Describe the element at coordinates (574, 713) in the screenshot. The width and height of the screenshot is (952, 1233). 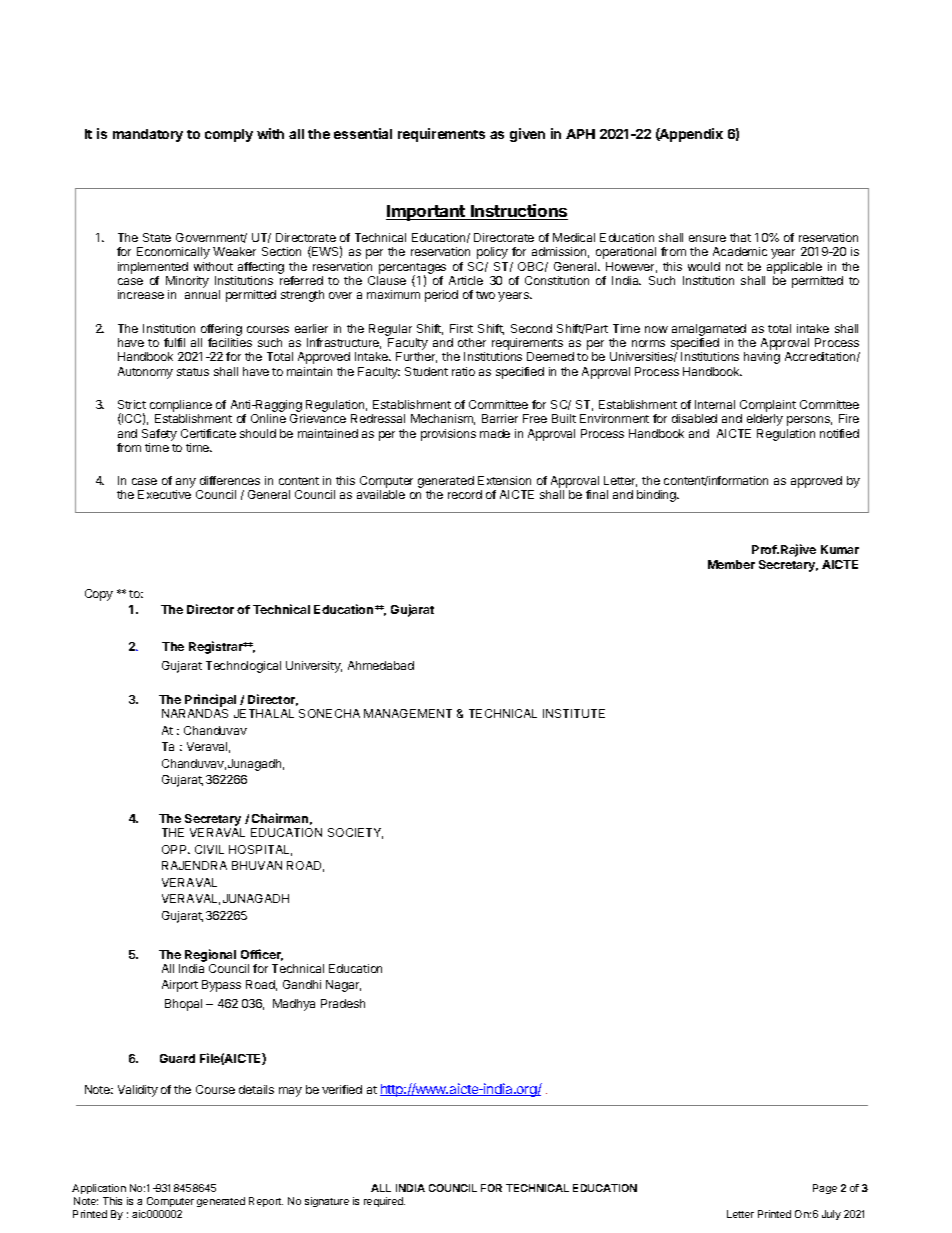
I see `INSTITUTE` at that location.
